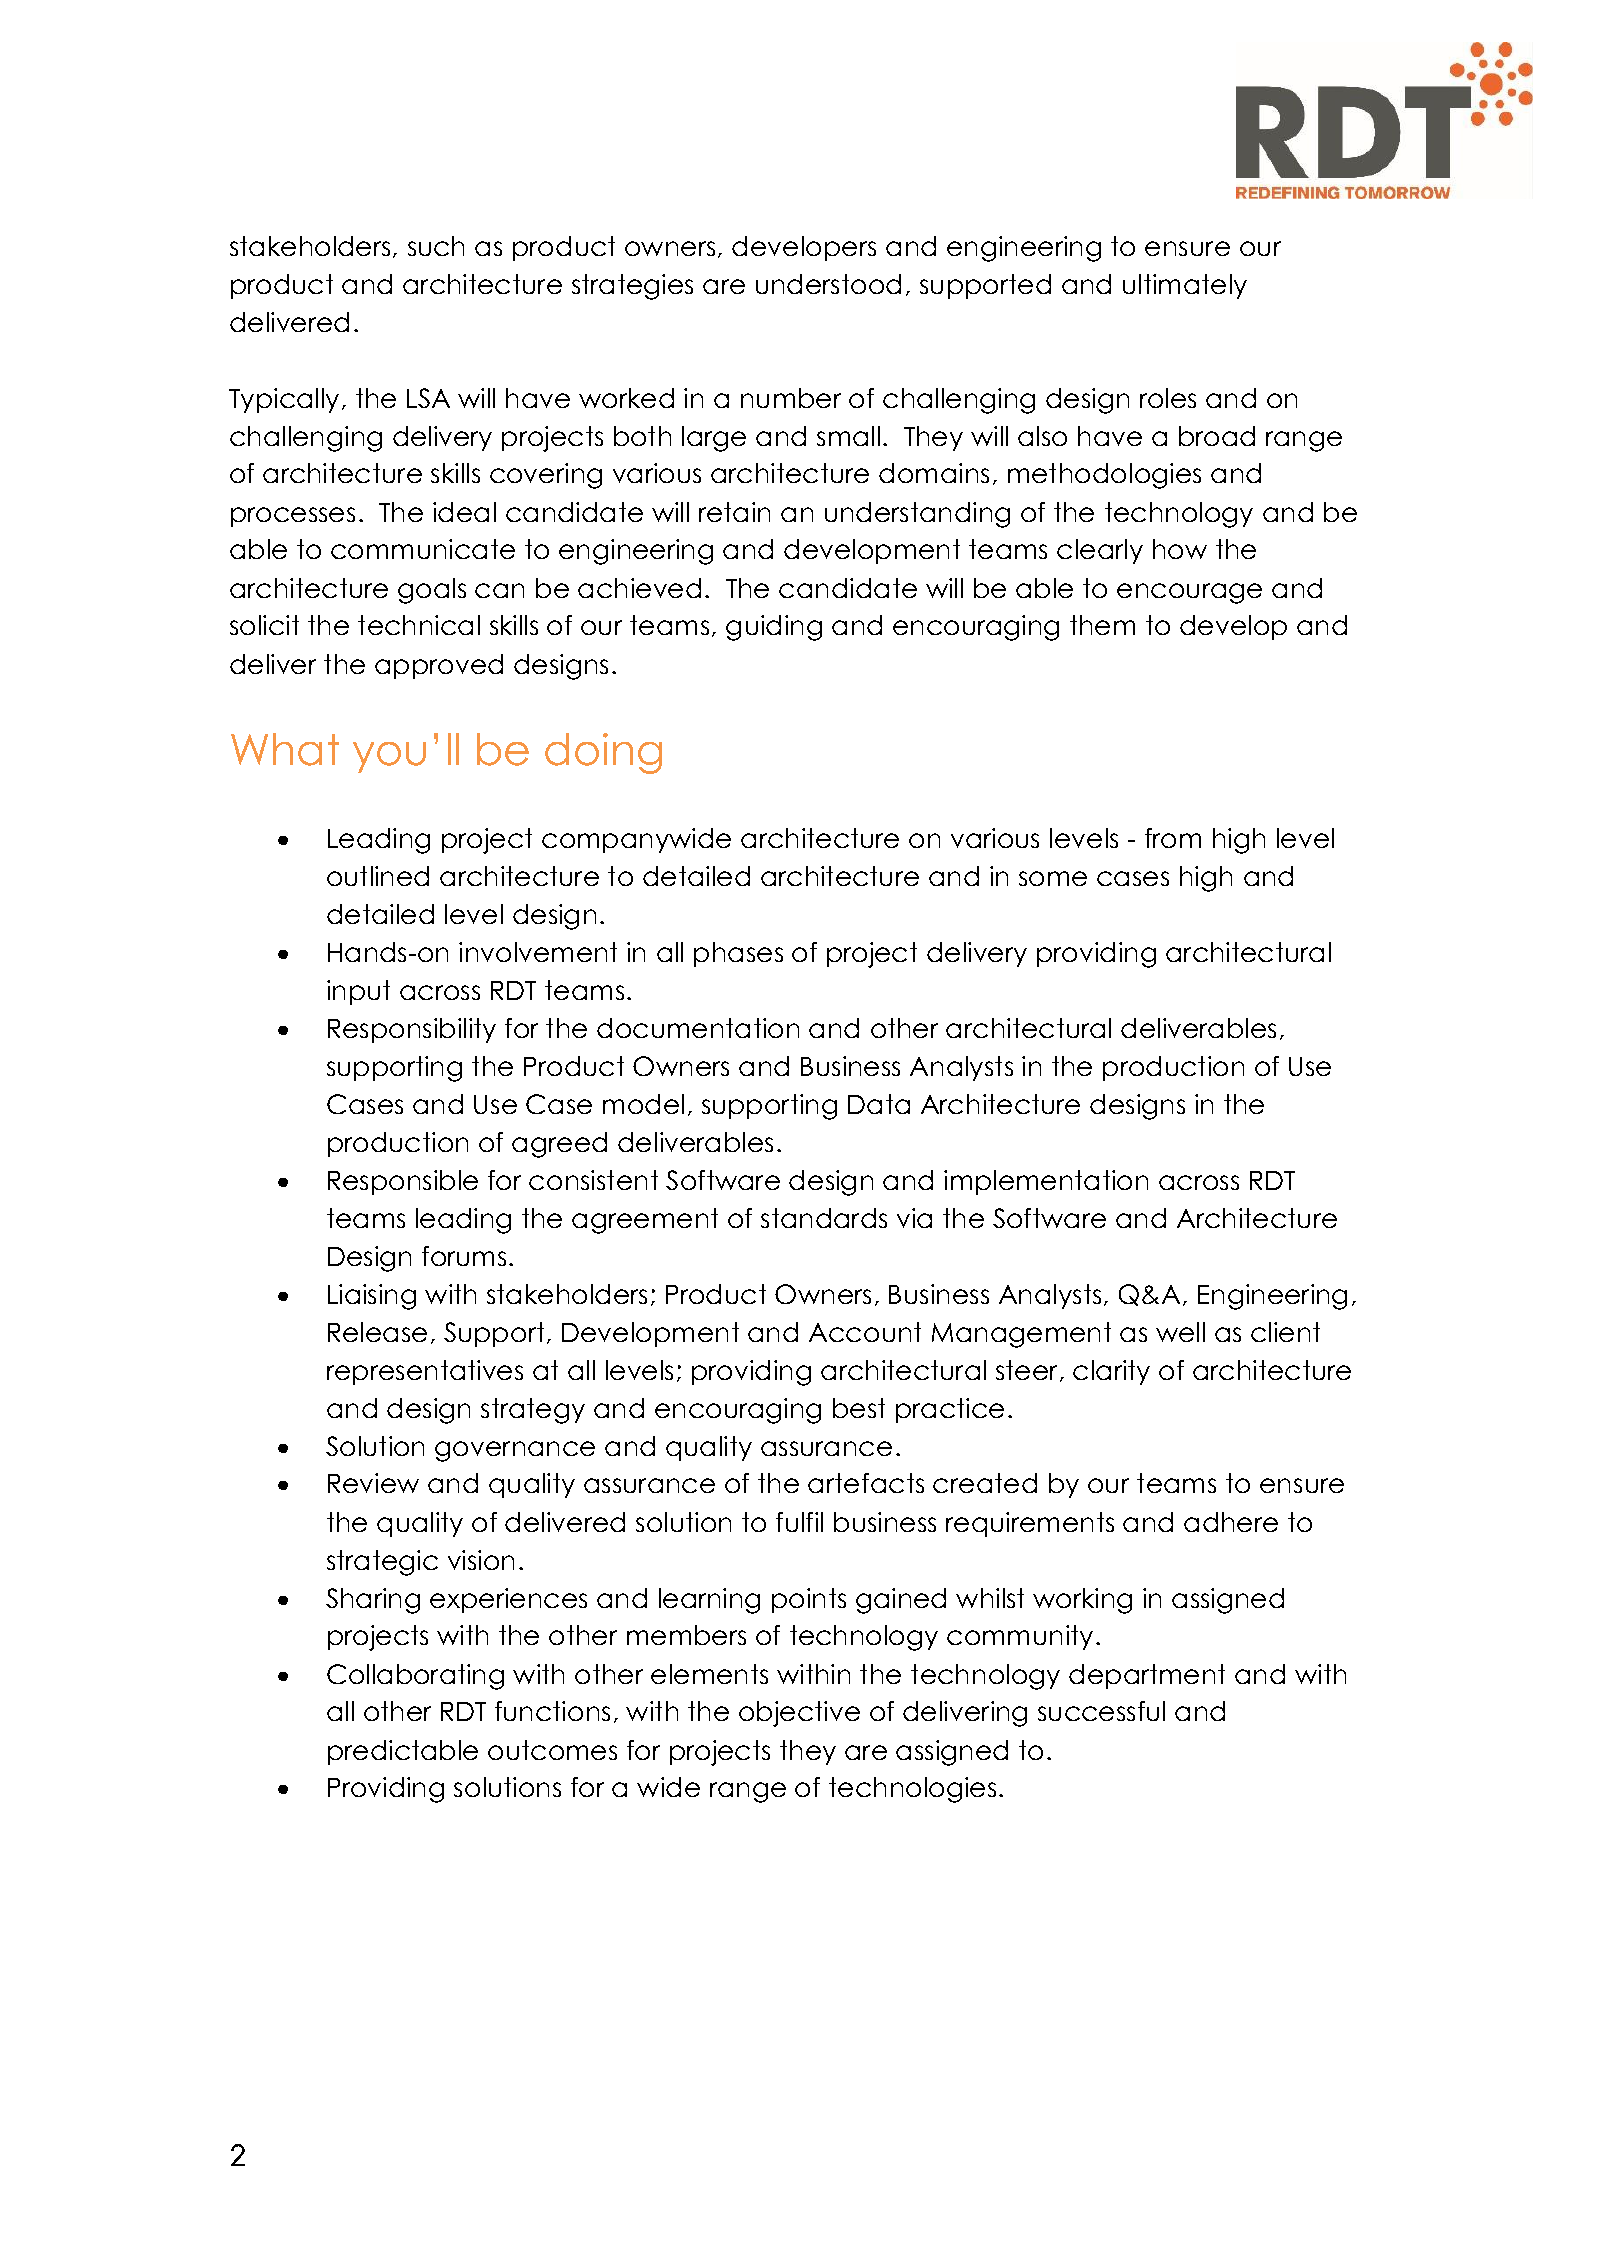  Describe the element at coordinates (285, 749) in the screenshot. I see `What` at that location.
